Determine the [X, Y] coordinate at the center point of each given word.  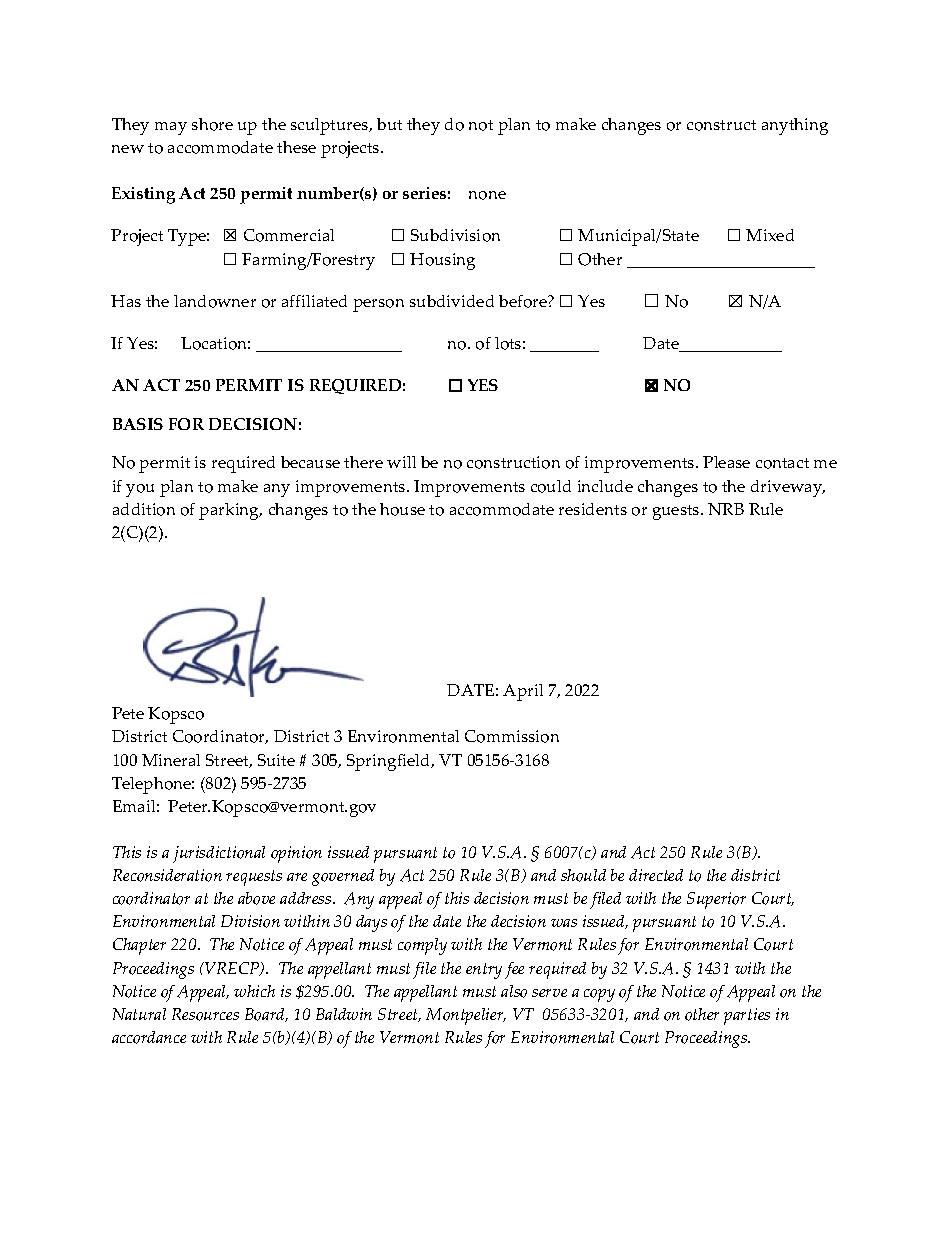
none [487, 195]
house [402, 509]
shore [212, 124]
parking [230, 511]
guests [677, 512]
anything [795, 126]
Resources [205, 1014]
